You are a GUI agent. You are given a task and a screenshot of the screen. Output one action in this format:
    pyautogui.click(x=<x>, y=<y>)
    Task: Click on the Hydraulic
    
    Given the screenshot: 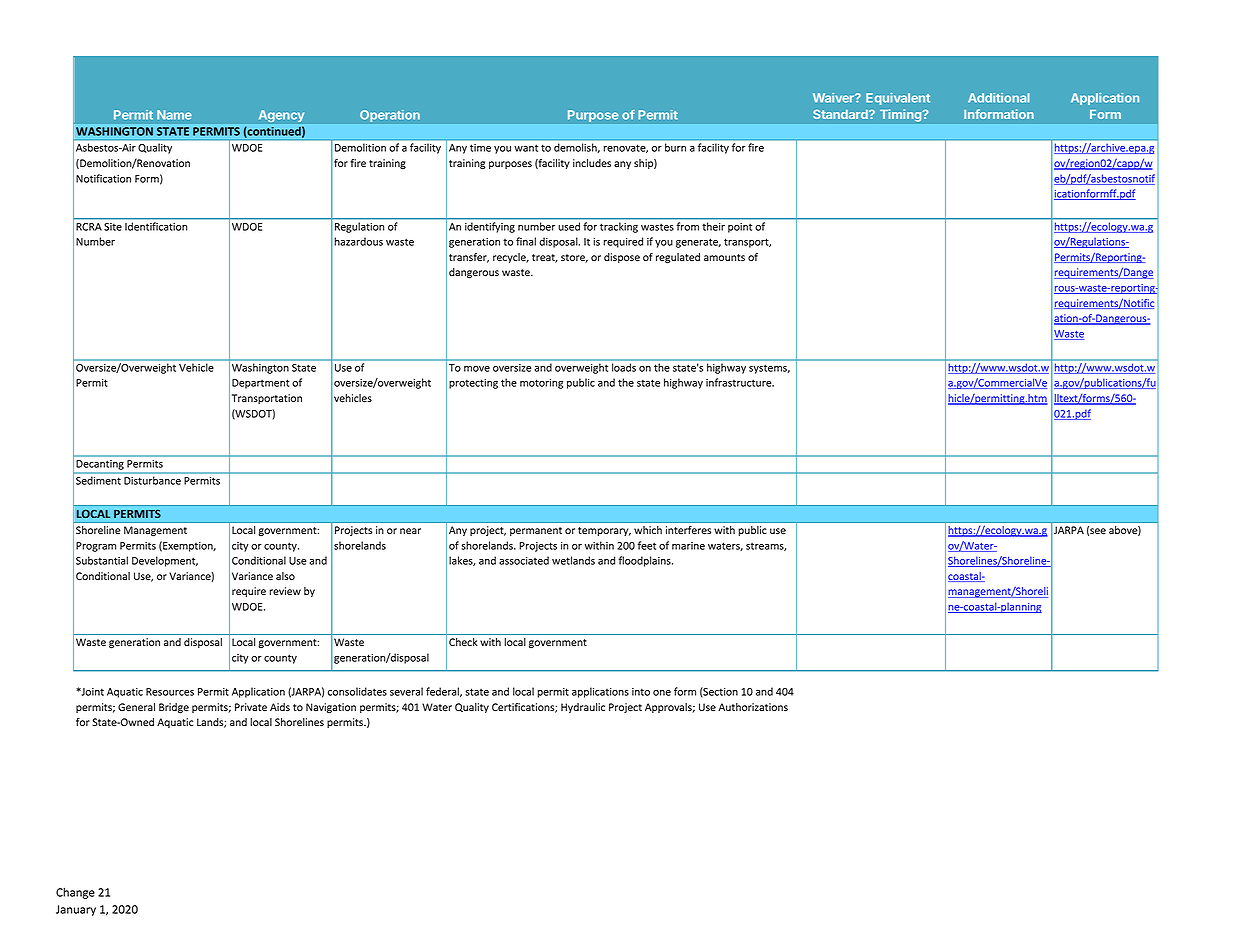 What is the action you would take?
    pyautogui.click(x=583, y=708)
